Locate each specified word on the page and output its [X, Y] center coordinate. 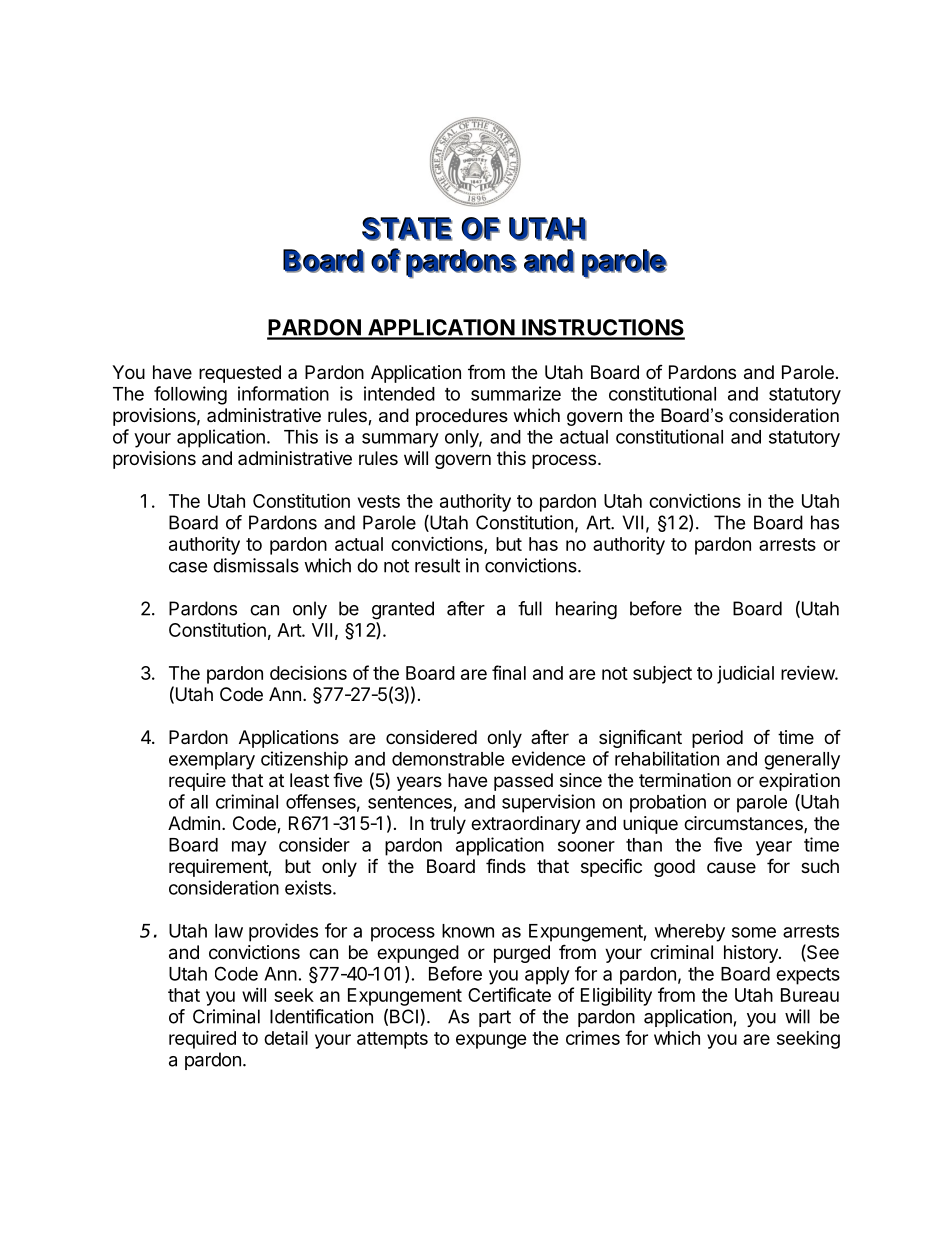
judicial [745, 675]
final [509, 672]
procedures [462, 417]
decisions [308, 672]
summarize [516, 393]
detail [286, 1037]
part [495, 1018]
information [283, 393]
